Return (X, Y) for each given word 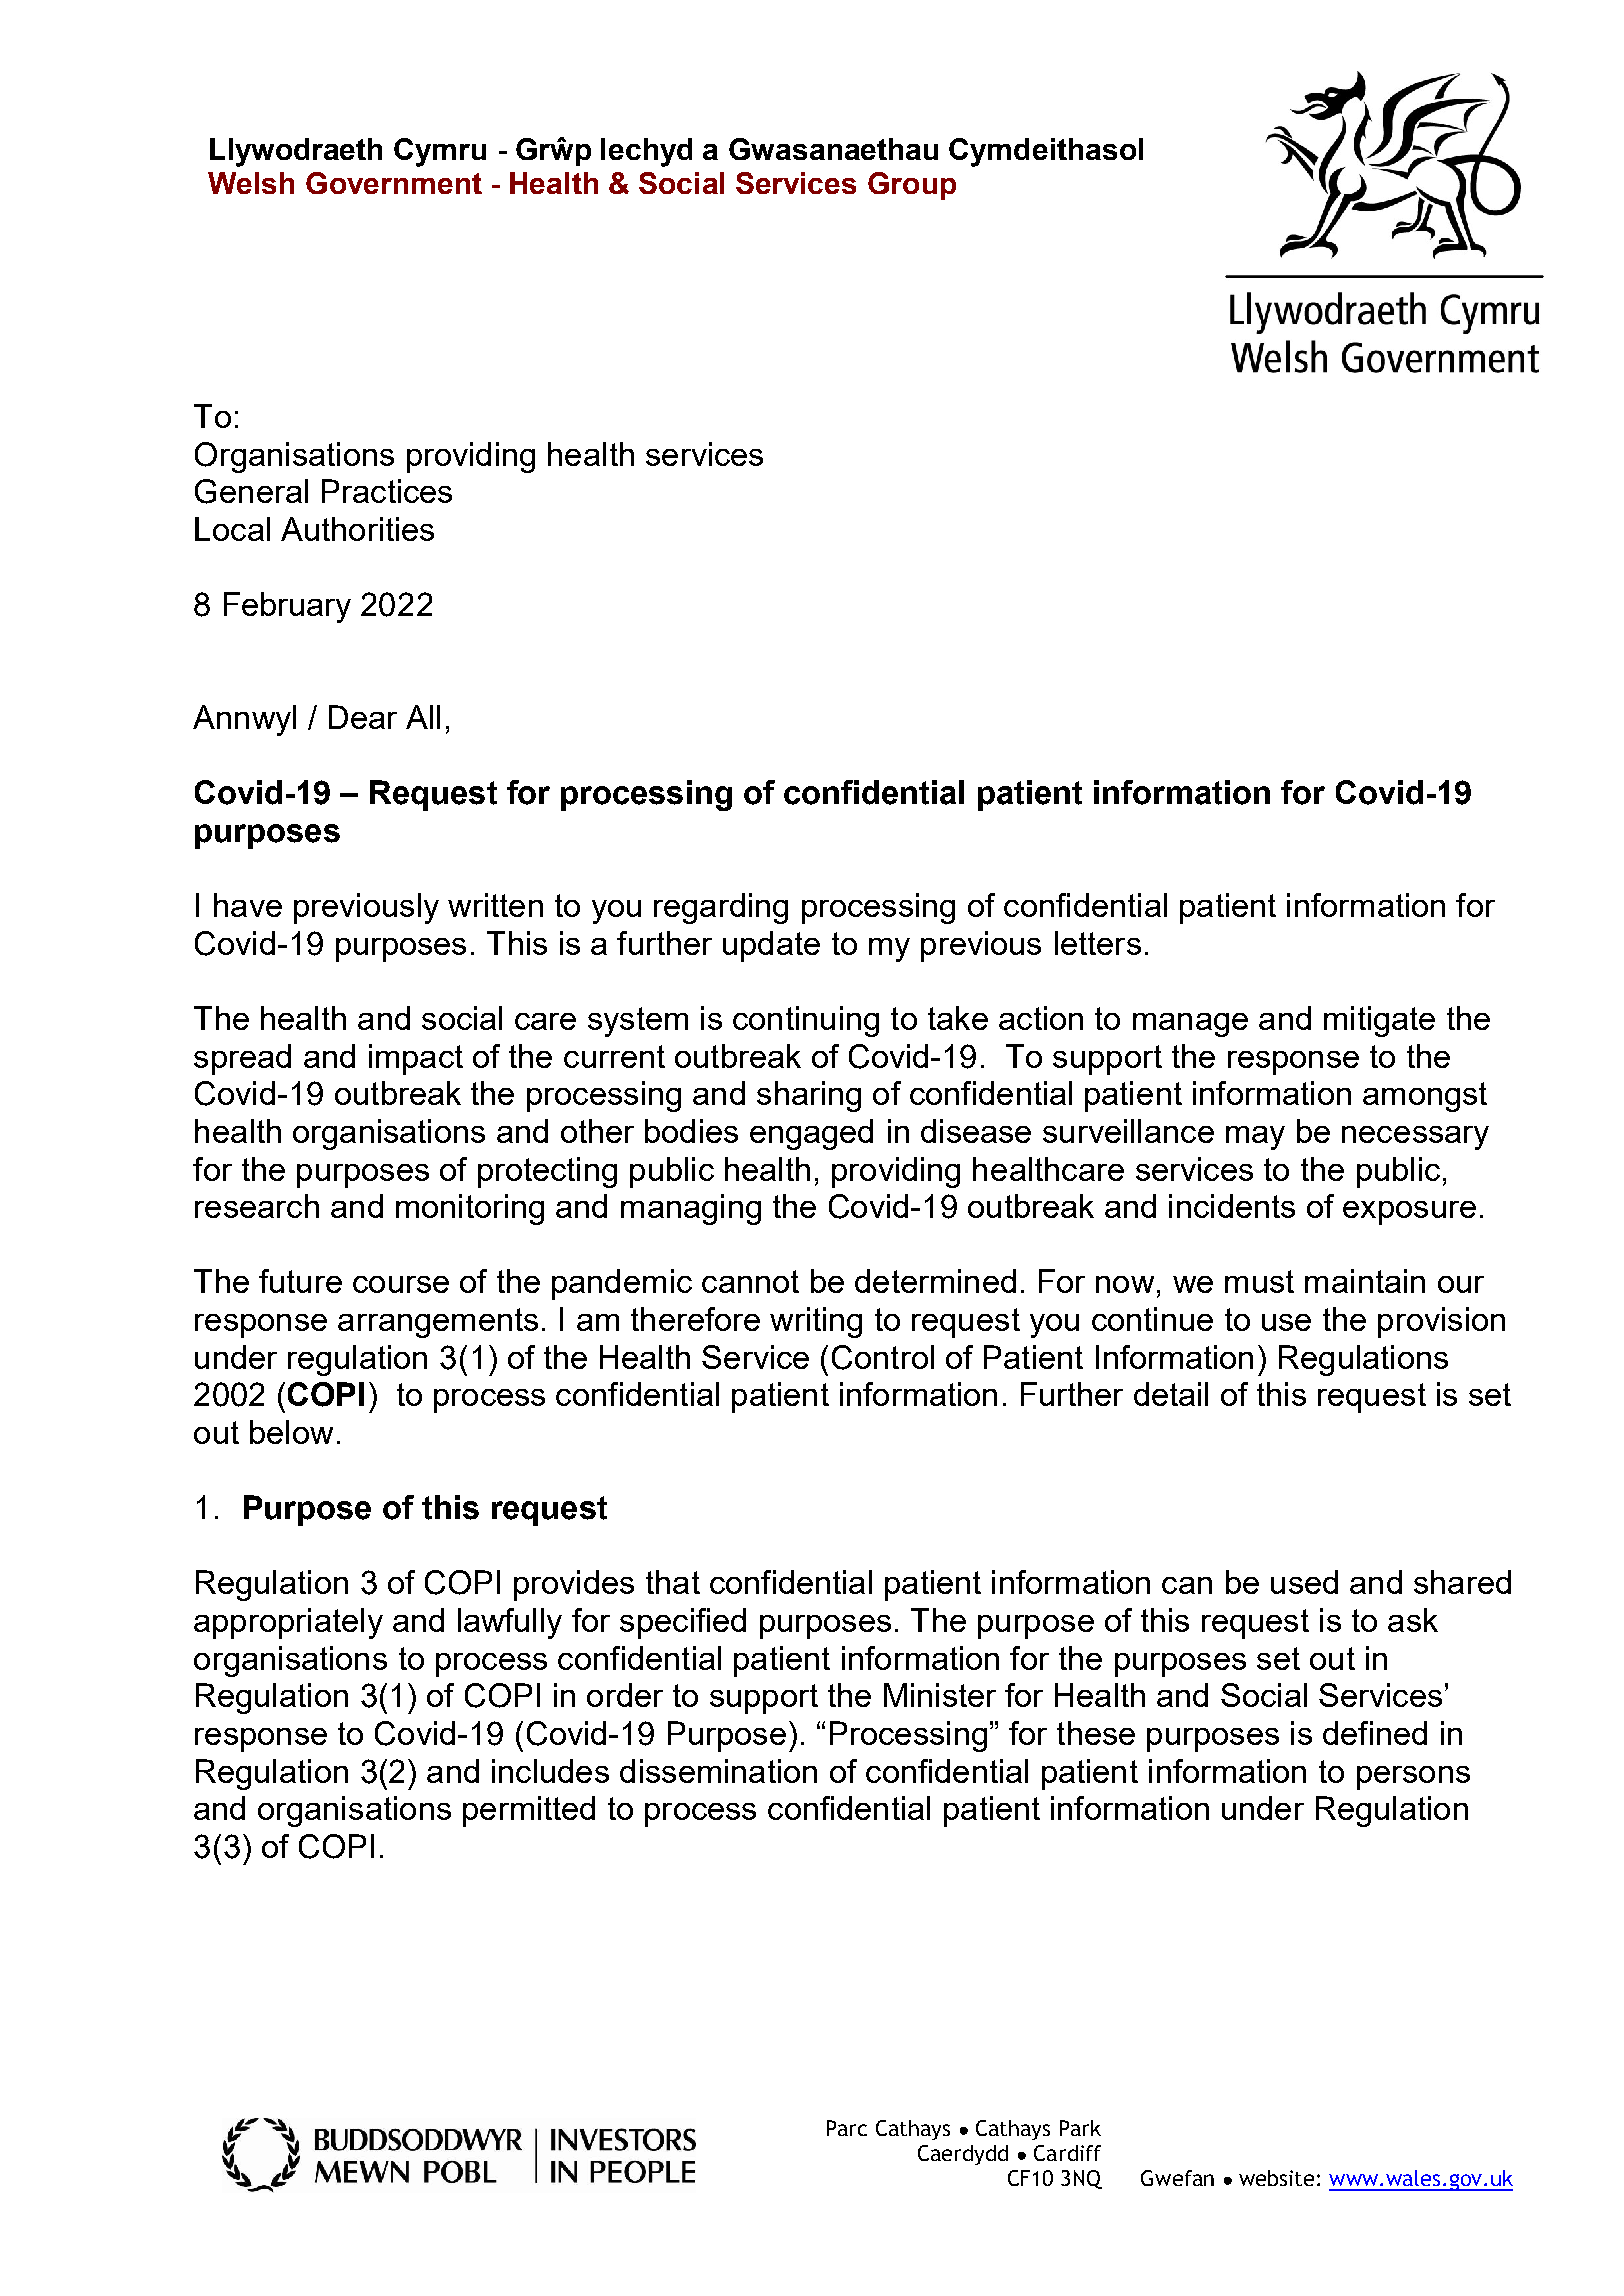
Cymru (440, 152)
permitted (529, 1811)
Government (394, 183)
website (1276, 2178)
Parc (847, 2128)
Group (912, 186)
